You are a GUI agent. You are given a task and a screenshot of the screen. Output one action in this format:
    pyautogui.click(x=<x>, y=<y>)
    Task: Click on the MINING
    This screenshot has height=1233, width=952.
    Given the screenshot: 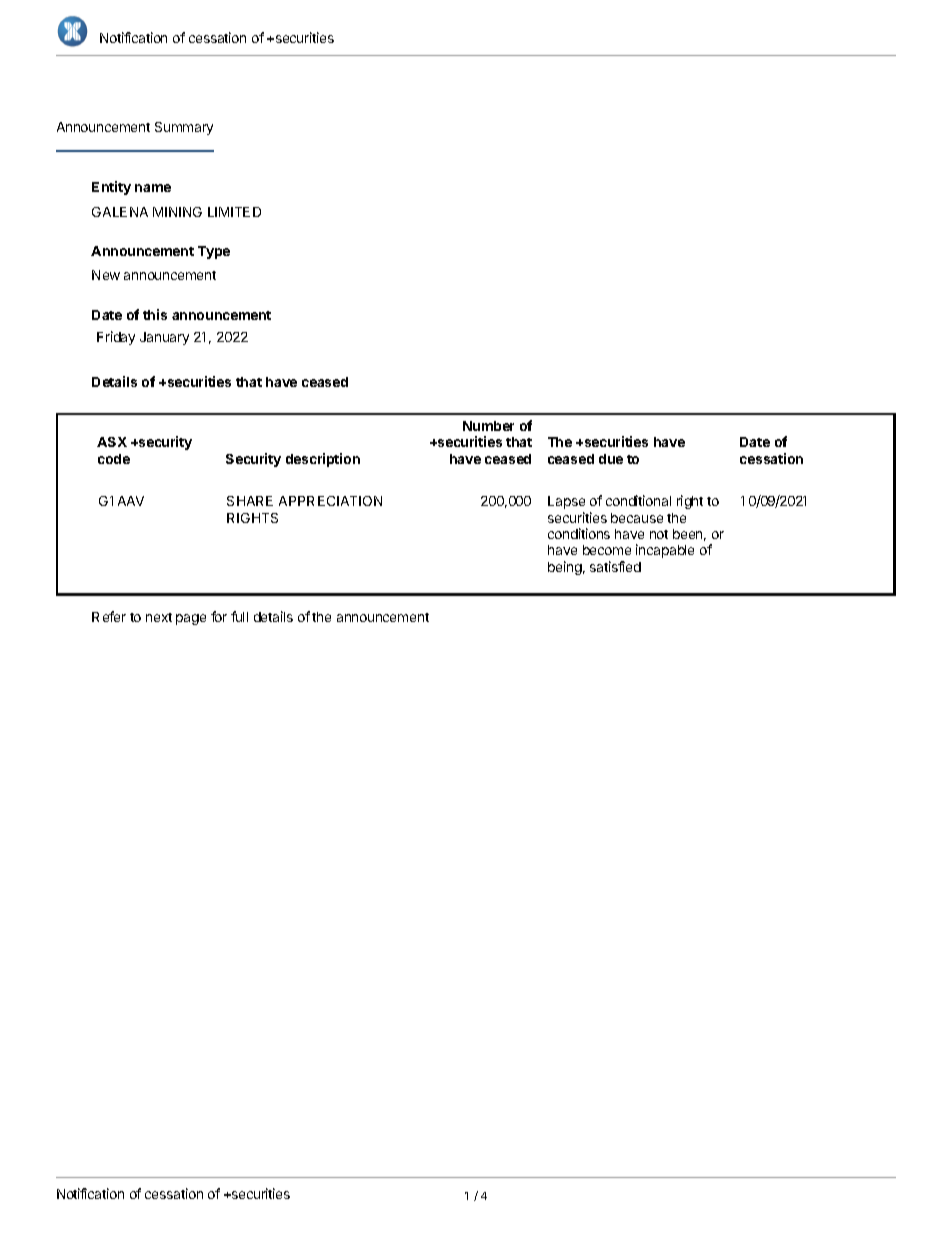 What is the action you would take?
    pyautogui.click(x=177, y=212)
